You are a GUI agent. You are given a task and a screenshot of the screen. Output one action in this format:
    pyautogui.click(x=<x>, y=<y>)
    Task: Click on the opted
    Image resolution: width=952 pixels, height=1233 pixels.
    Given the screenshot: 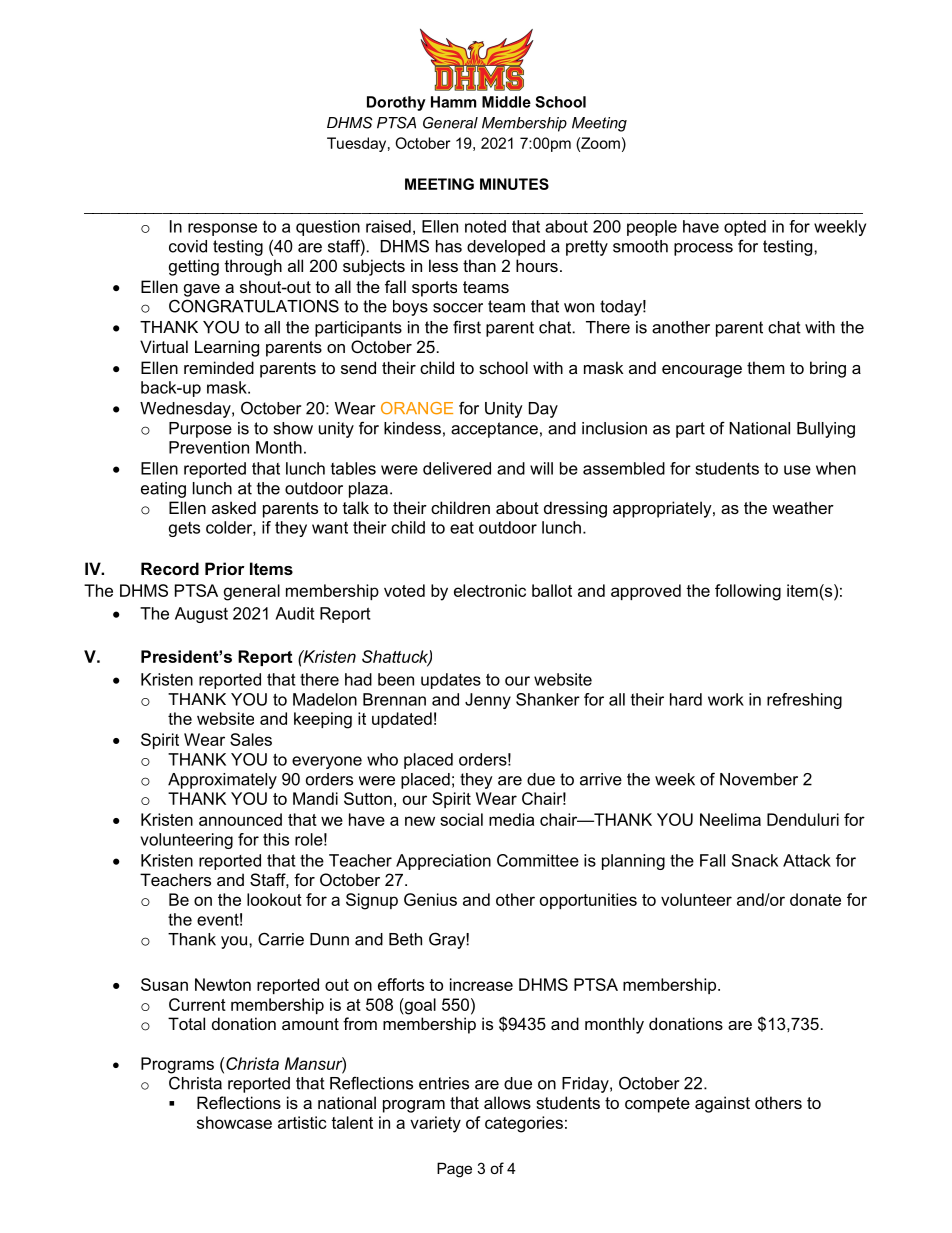 What is the action you would take?
    pyautogui.click(x=745, y=228)
